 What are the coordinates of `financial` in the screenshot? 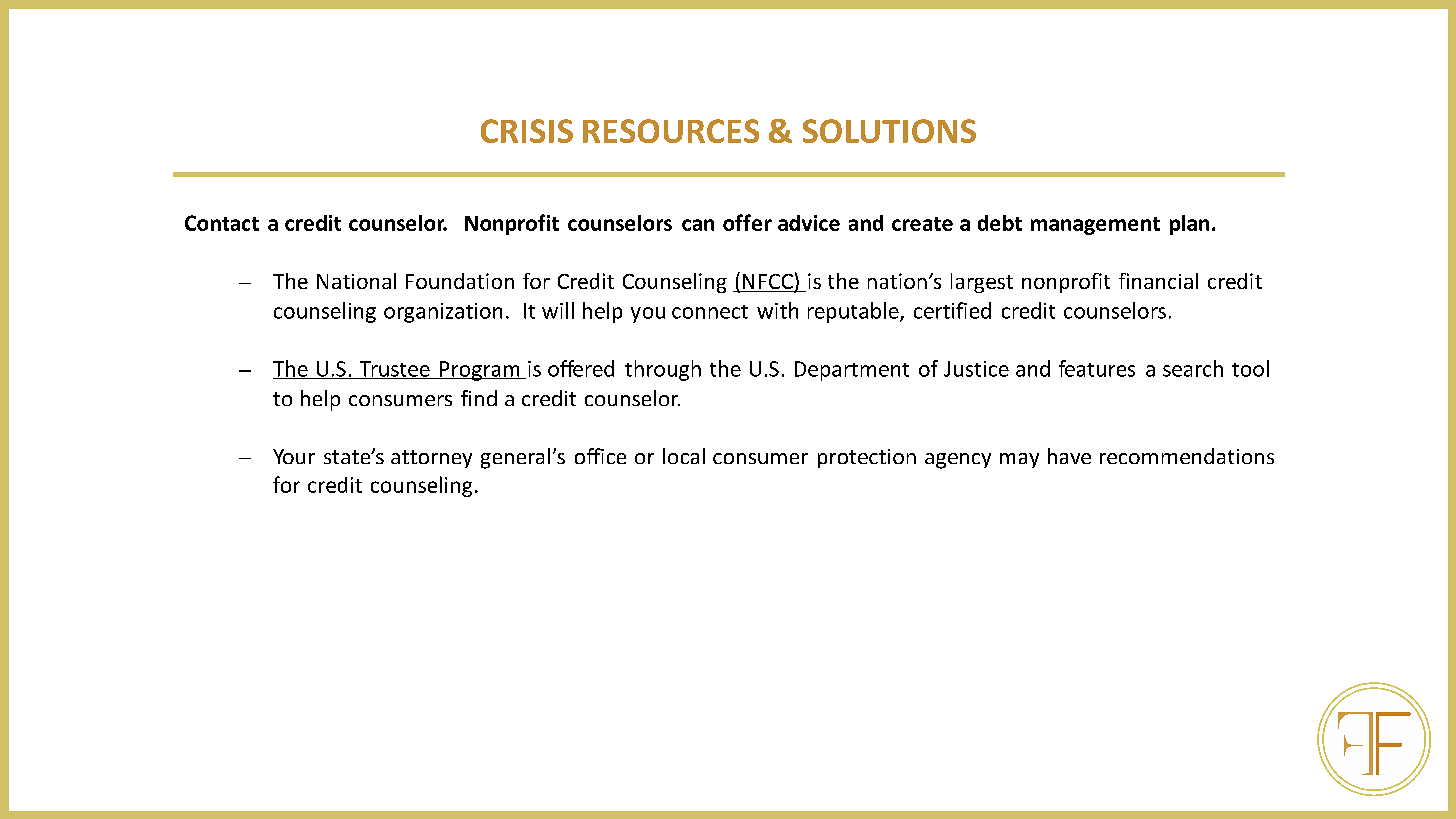 It's located at (1158, 281).
